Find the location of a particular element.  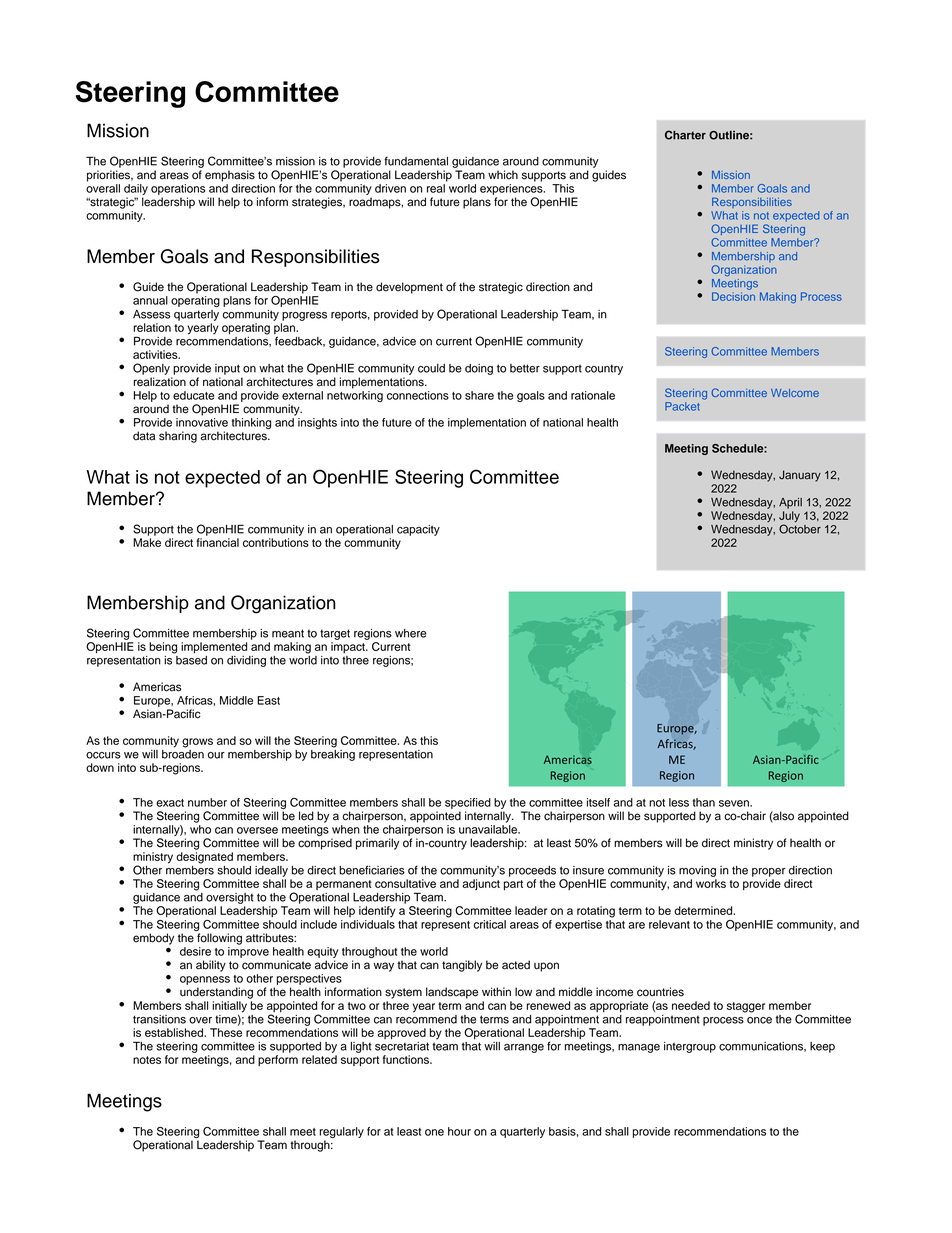

October is located at coordinates (800, 528).
